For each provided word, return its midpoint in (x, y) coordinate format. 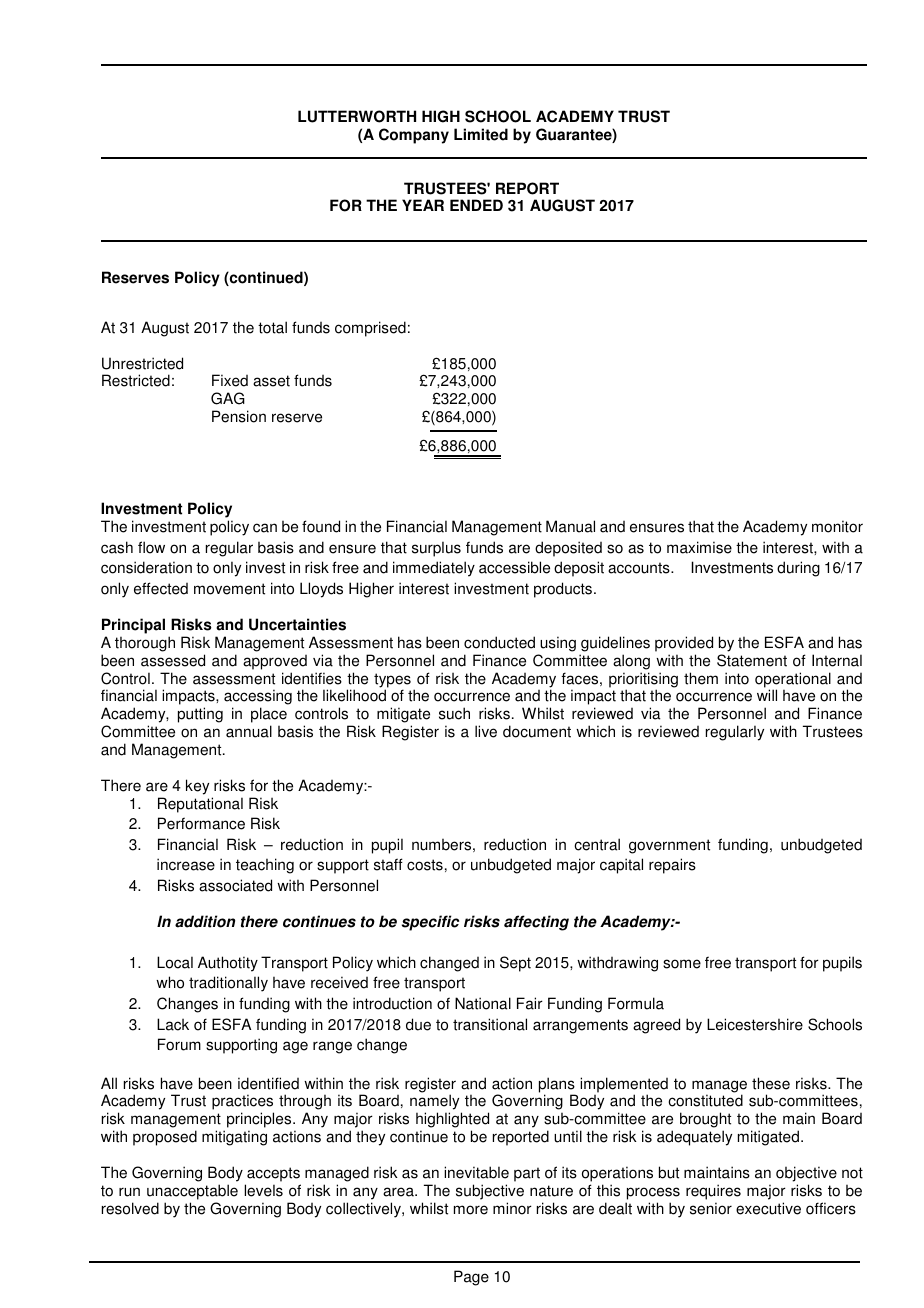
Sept (515, 964)
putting (200, 715)
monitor (837, 526)
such (454, 713)
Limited (481, 134)
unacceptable (192, 1192)
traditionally (228, 984)
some (682, 964)
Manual (570, 526)
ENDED (476, 205)
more (471, 1210)
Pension (239, 416)
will (767, 695)
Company (414, 136)
